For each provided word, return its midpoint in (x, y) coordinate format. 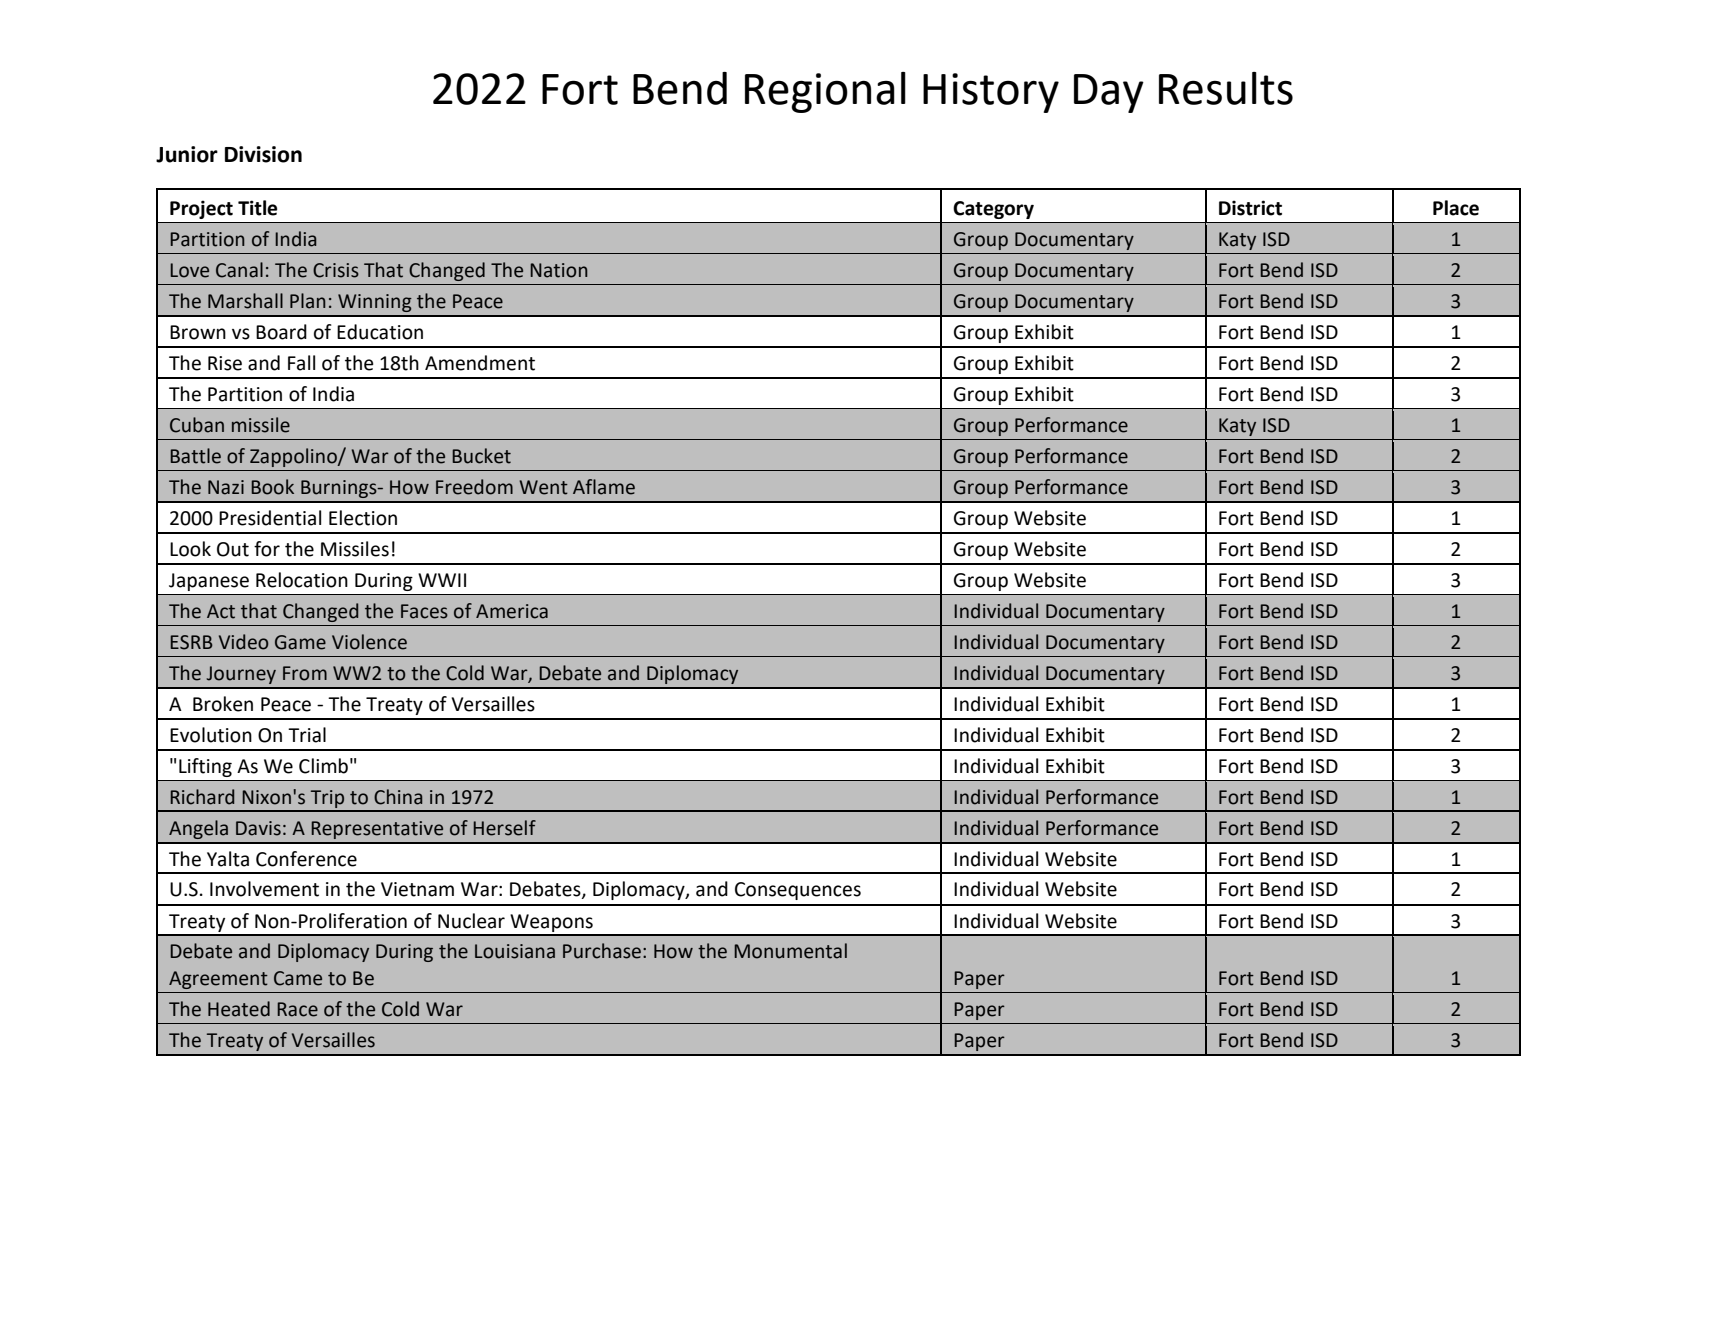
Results (1226, 88)
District (1250, 208)
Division (263, 154)
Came (298, 978)
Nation (559, 270)
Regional (825, 92)
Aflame (604, 487)
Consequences (798, 891)
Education (380, 332)
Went (543, 487)
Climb (323, 766)
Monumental (790, 951)
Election (363, 518)
